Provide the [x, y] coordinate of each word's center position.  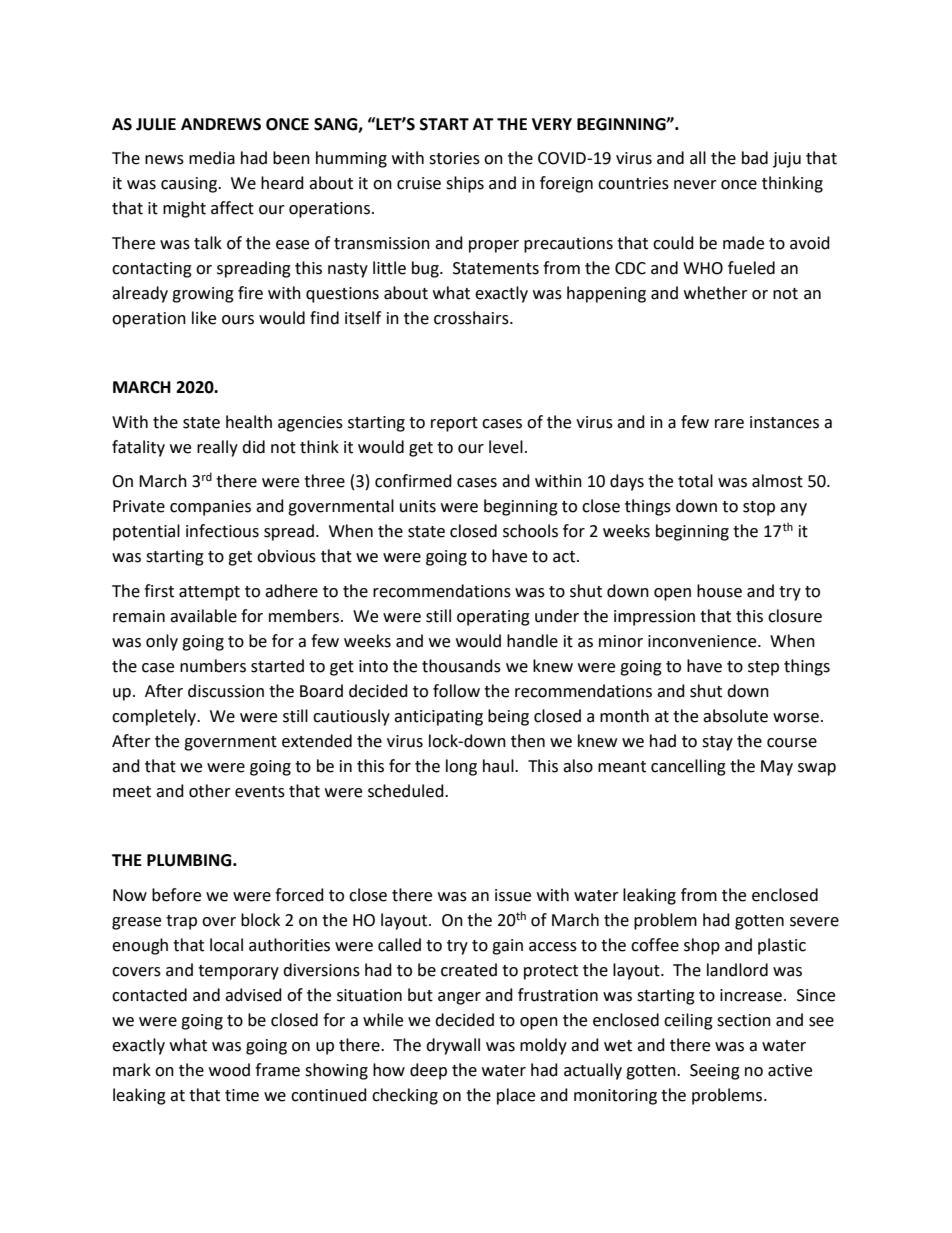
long [461, 767]
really [217, 448]
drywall [453, 1046]
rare [729, 424]
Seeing [715, 1072]
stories [454, 158]
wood [229, 1070]
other [210, 791]
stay [717, 743]
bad [755, 158]
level [506, 447]
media [212, 158]
